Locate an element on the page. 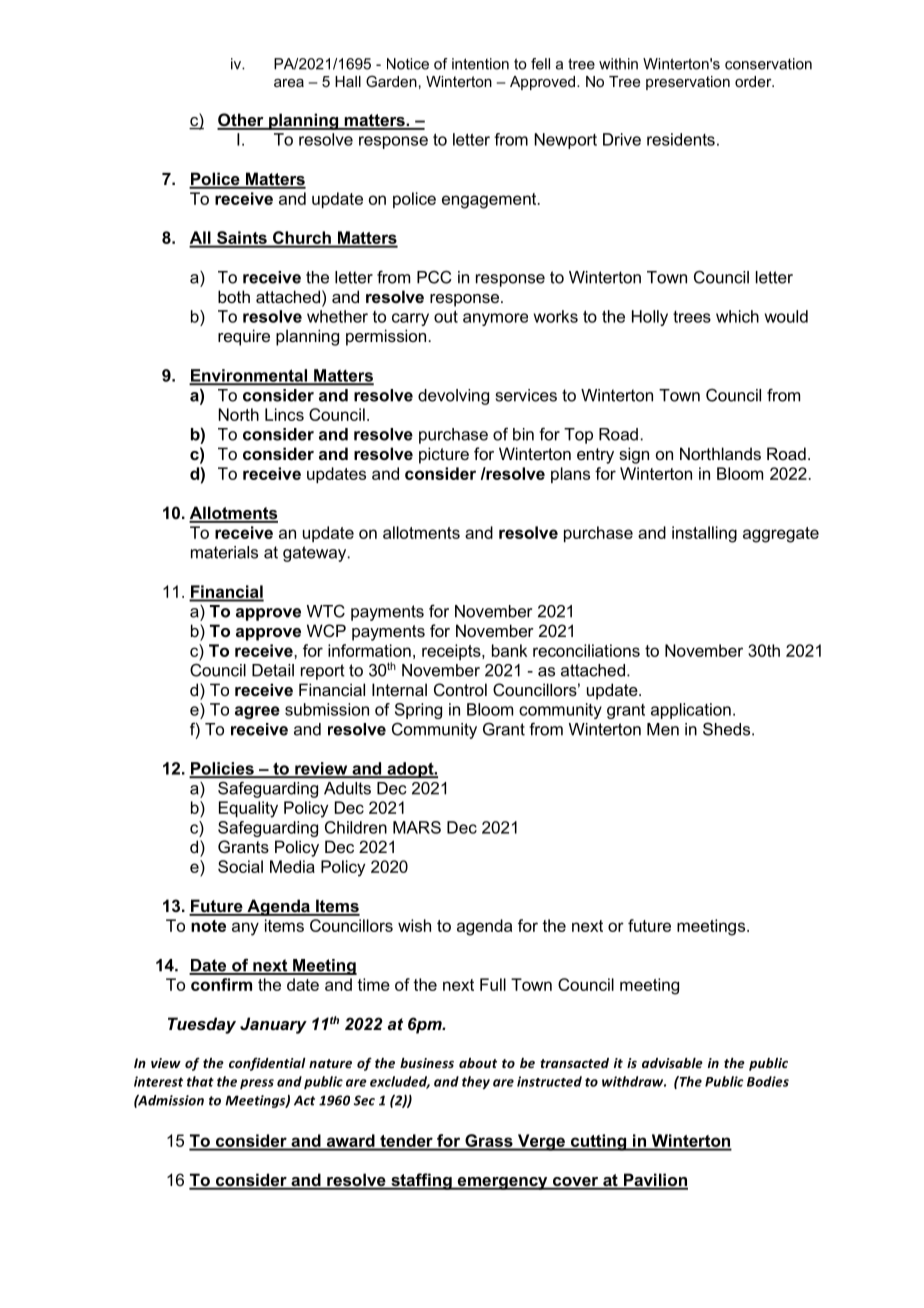 The height and width of the page is (1308, 924). Social is located at coordinates (240, 866).
